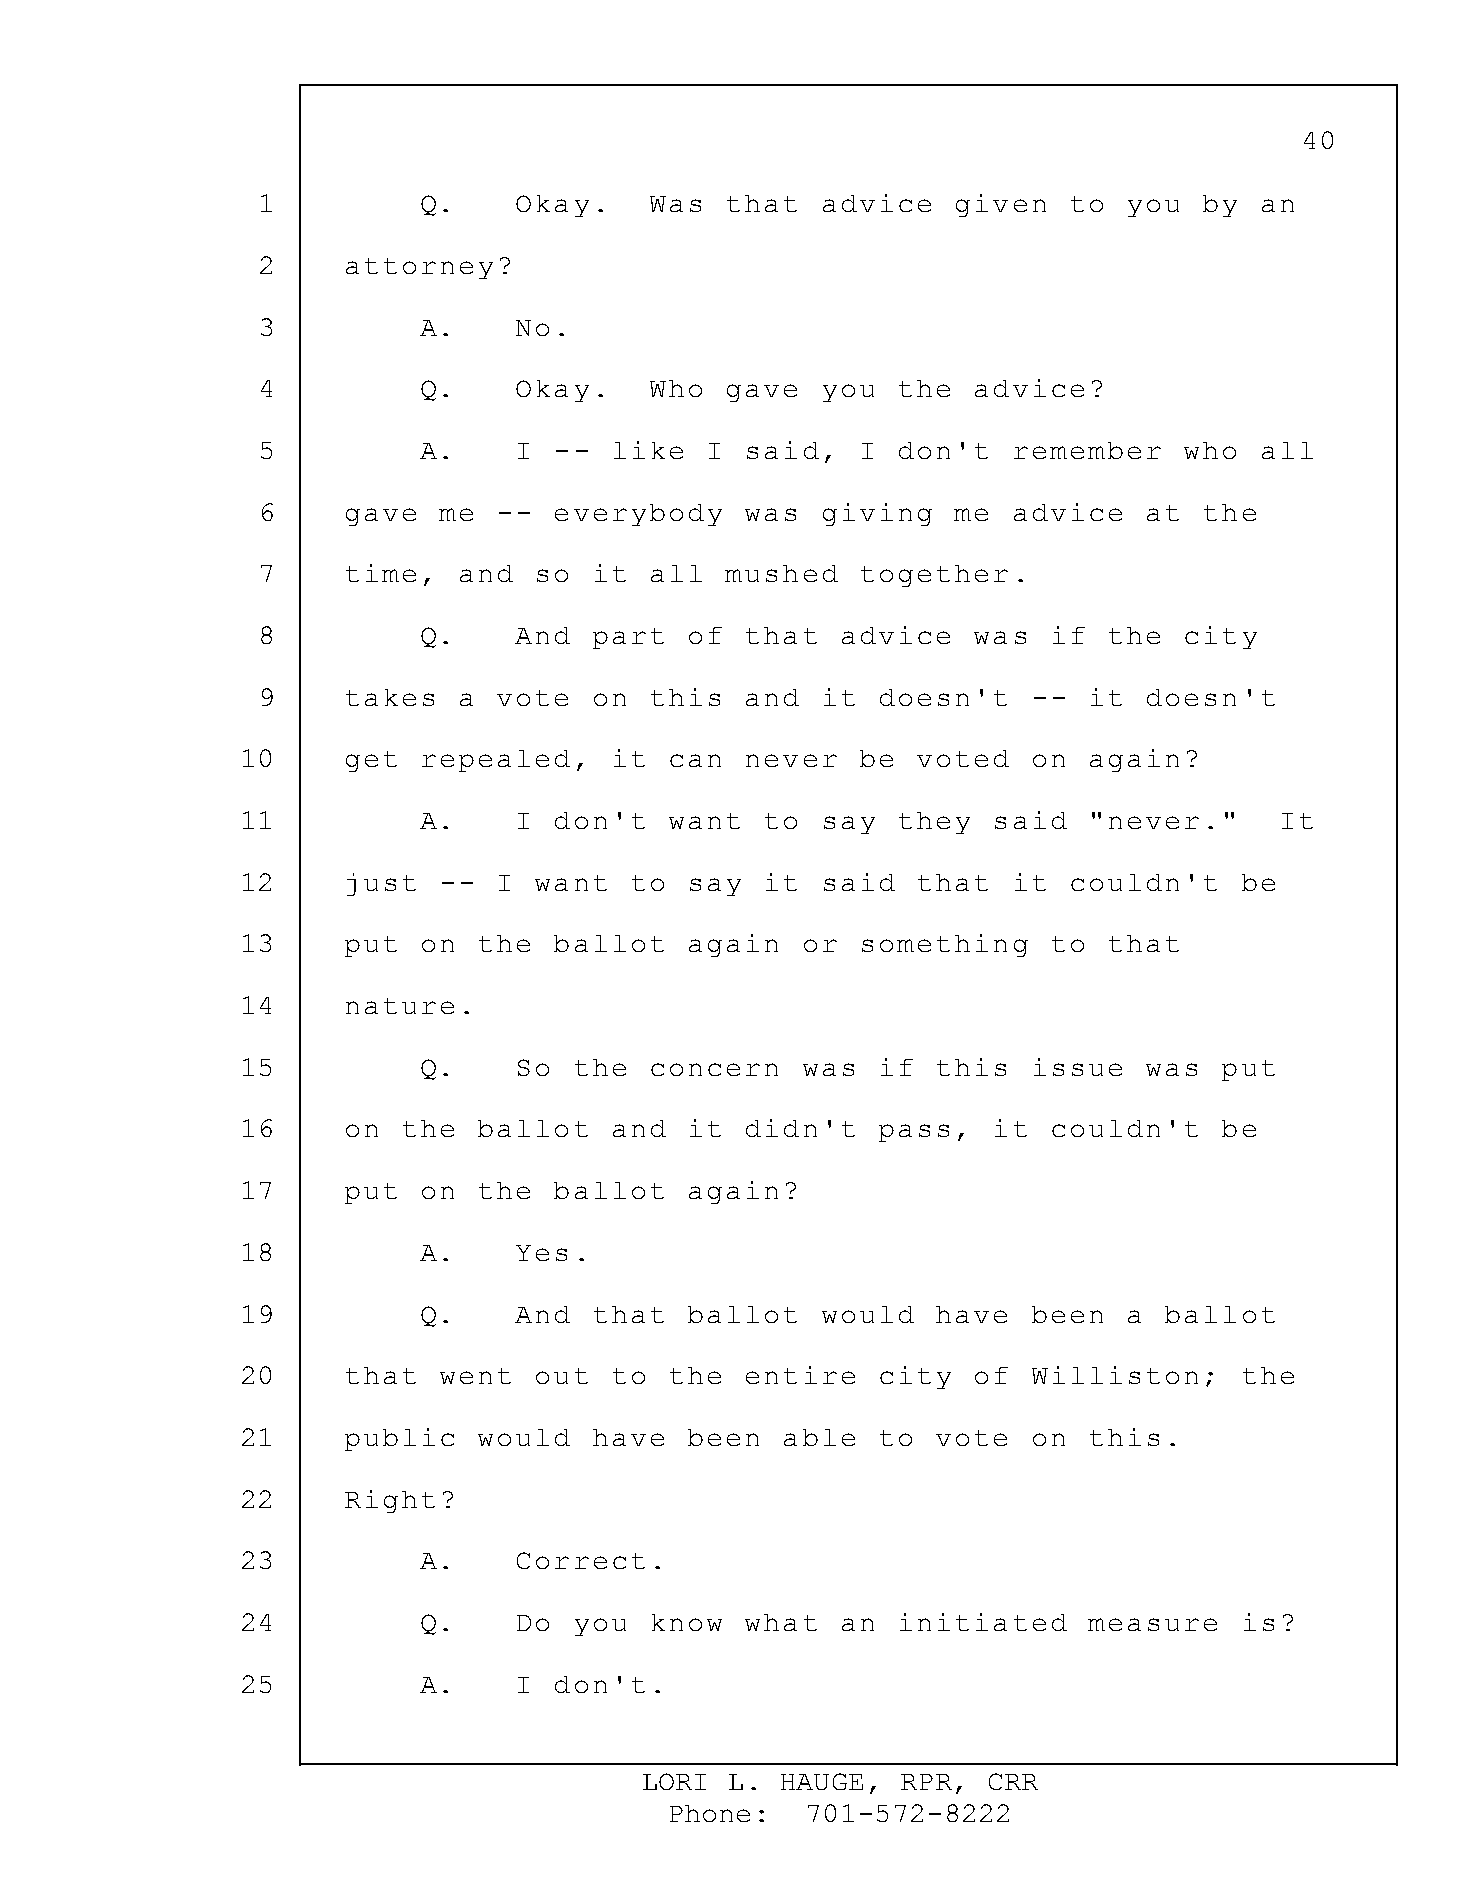  Describe the element at coordinates (674, 1781) in the screenshot. I see `LORI` at that location.
